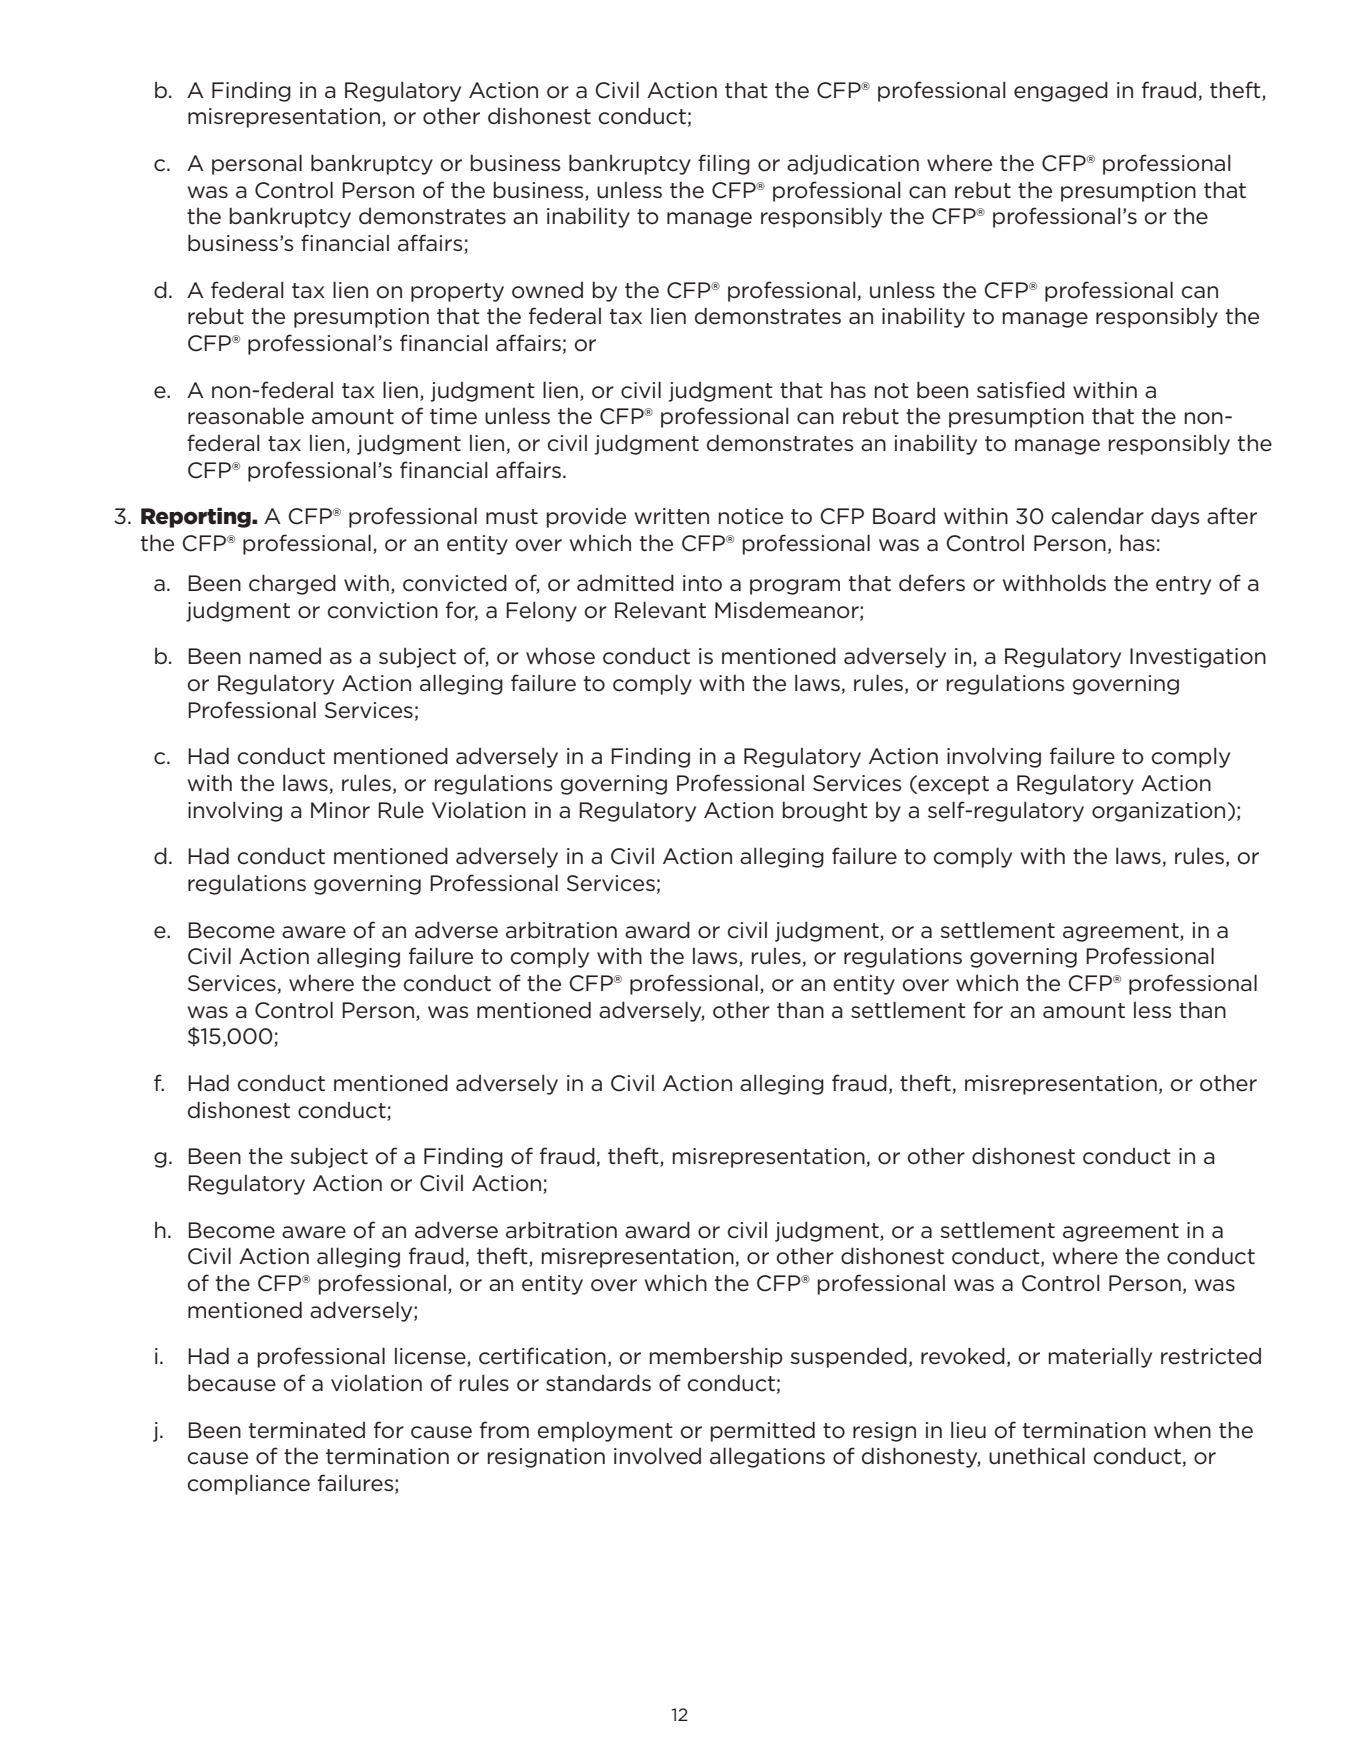 This document has height=1760, width=1360. Describe the element at coordinates (724, 164) in the document. I see `filing` at that location.
